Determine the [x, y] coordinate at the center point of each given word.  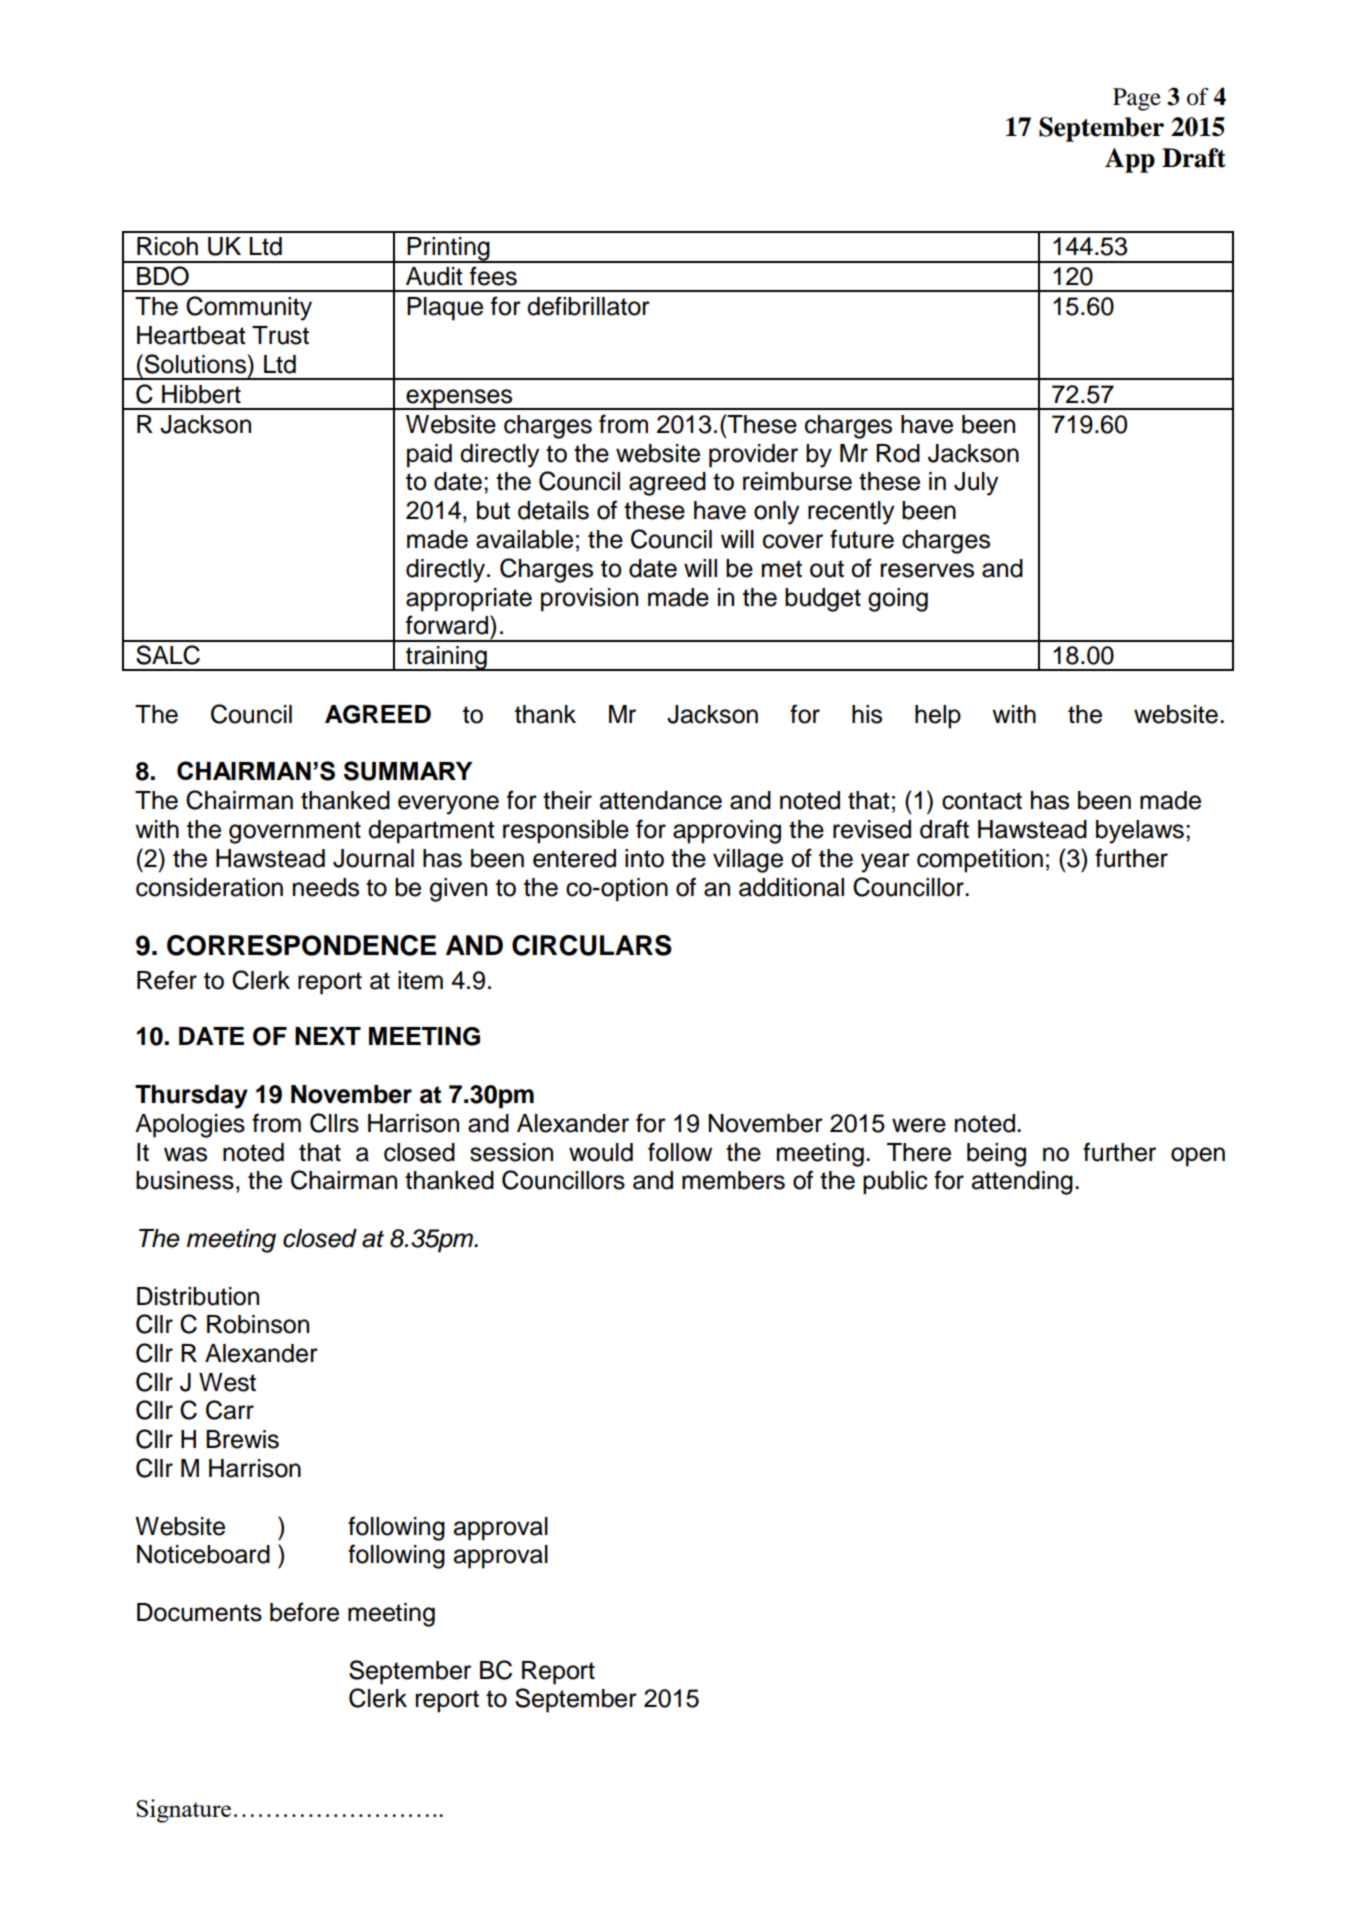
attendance [661, 800]
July [976, 484]
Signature [184, 1811]
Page [1137, 99]
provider [753, 456]
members [733, 1180]
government [295, 832]
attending [1022, 1183]
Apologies [190, 1126]
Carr [230, 1410]
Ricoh [167, 246]
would [601, 1152]
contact [982, 801]
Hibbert [201, 394]
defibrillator [588, 306]
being [996, 1155]
